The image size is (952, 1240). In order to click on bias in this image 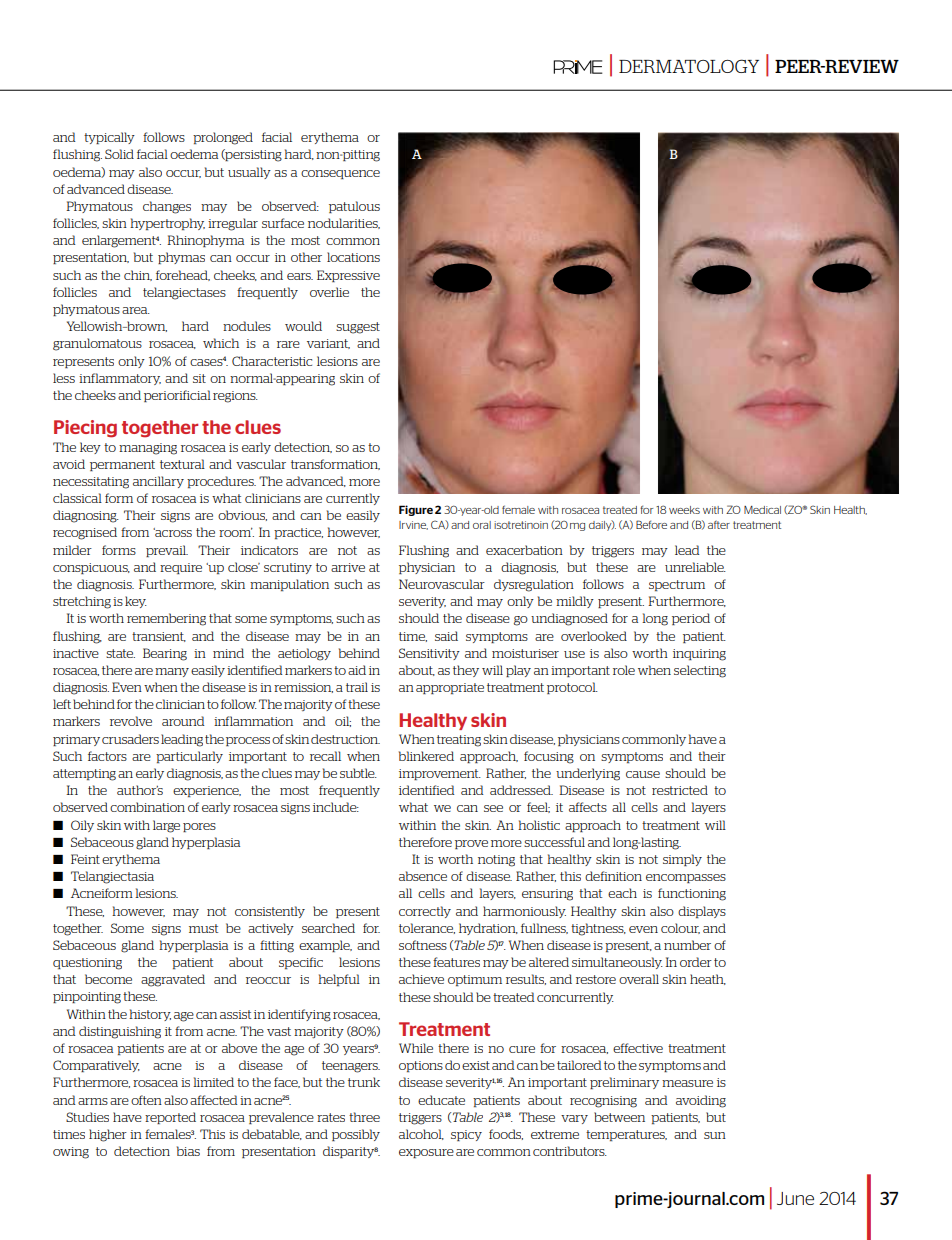, I will do `click(188, 1151)`.
